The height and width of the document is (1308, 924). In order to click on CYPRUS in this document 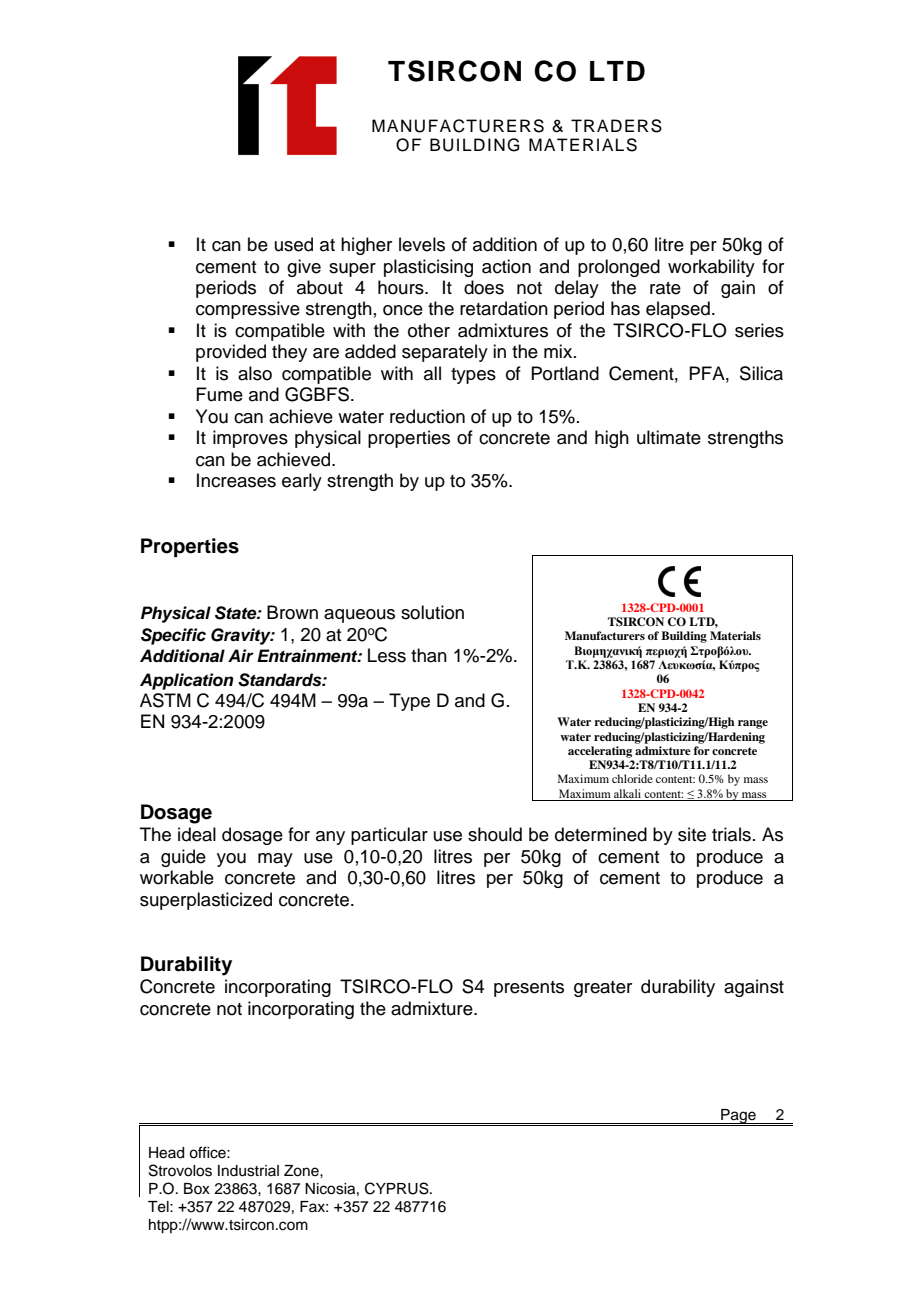, I will do `click(398, 1188)`.
